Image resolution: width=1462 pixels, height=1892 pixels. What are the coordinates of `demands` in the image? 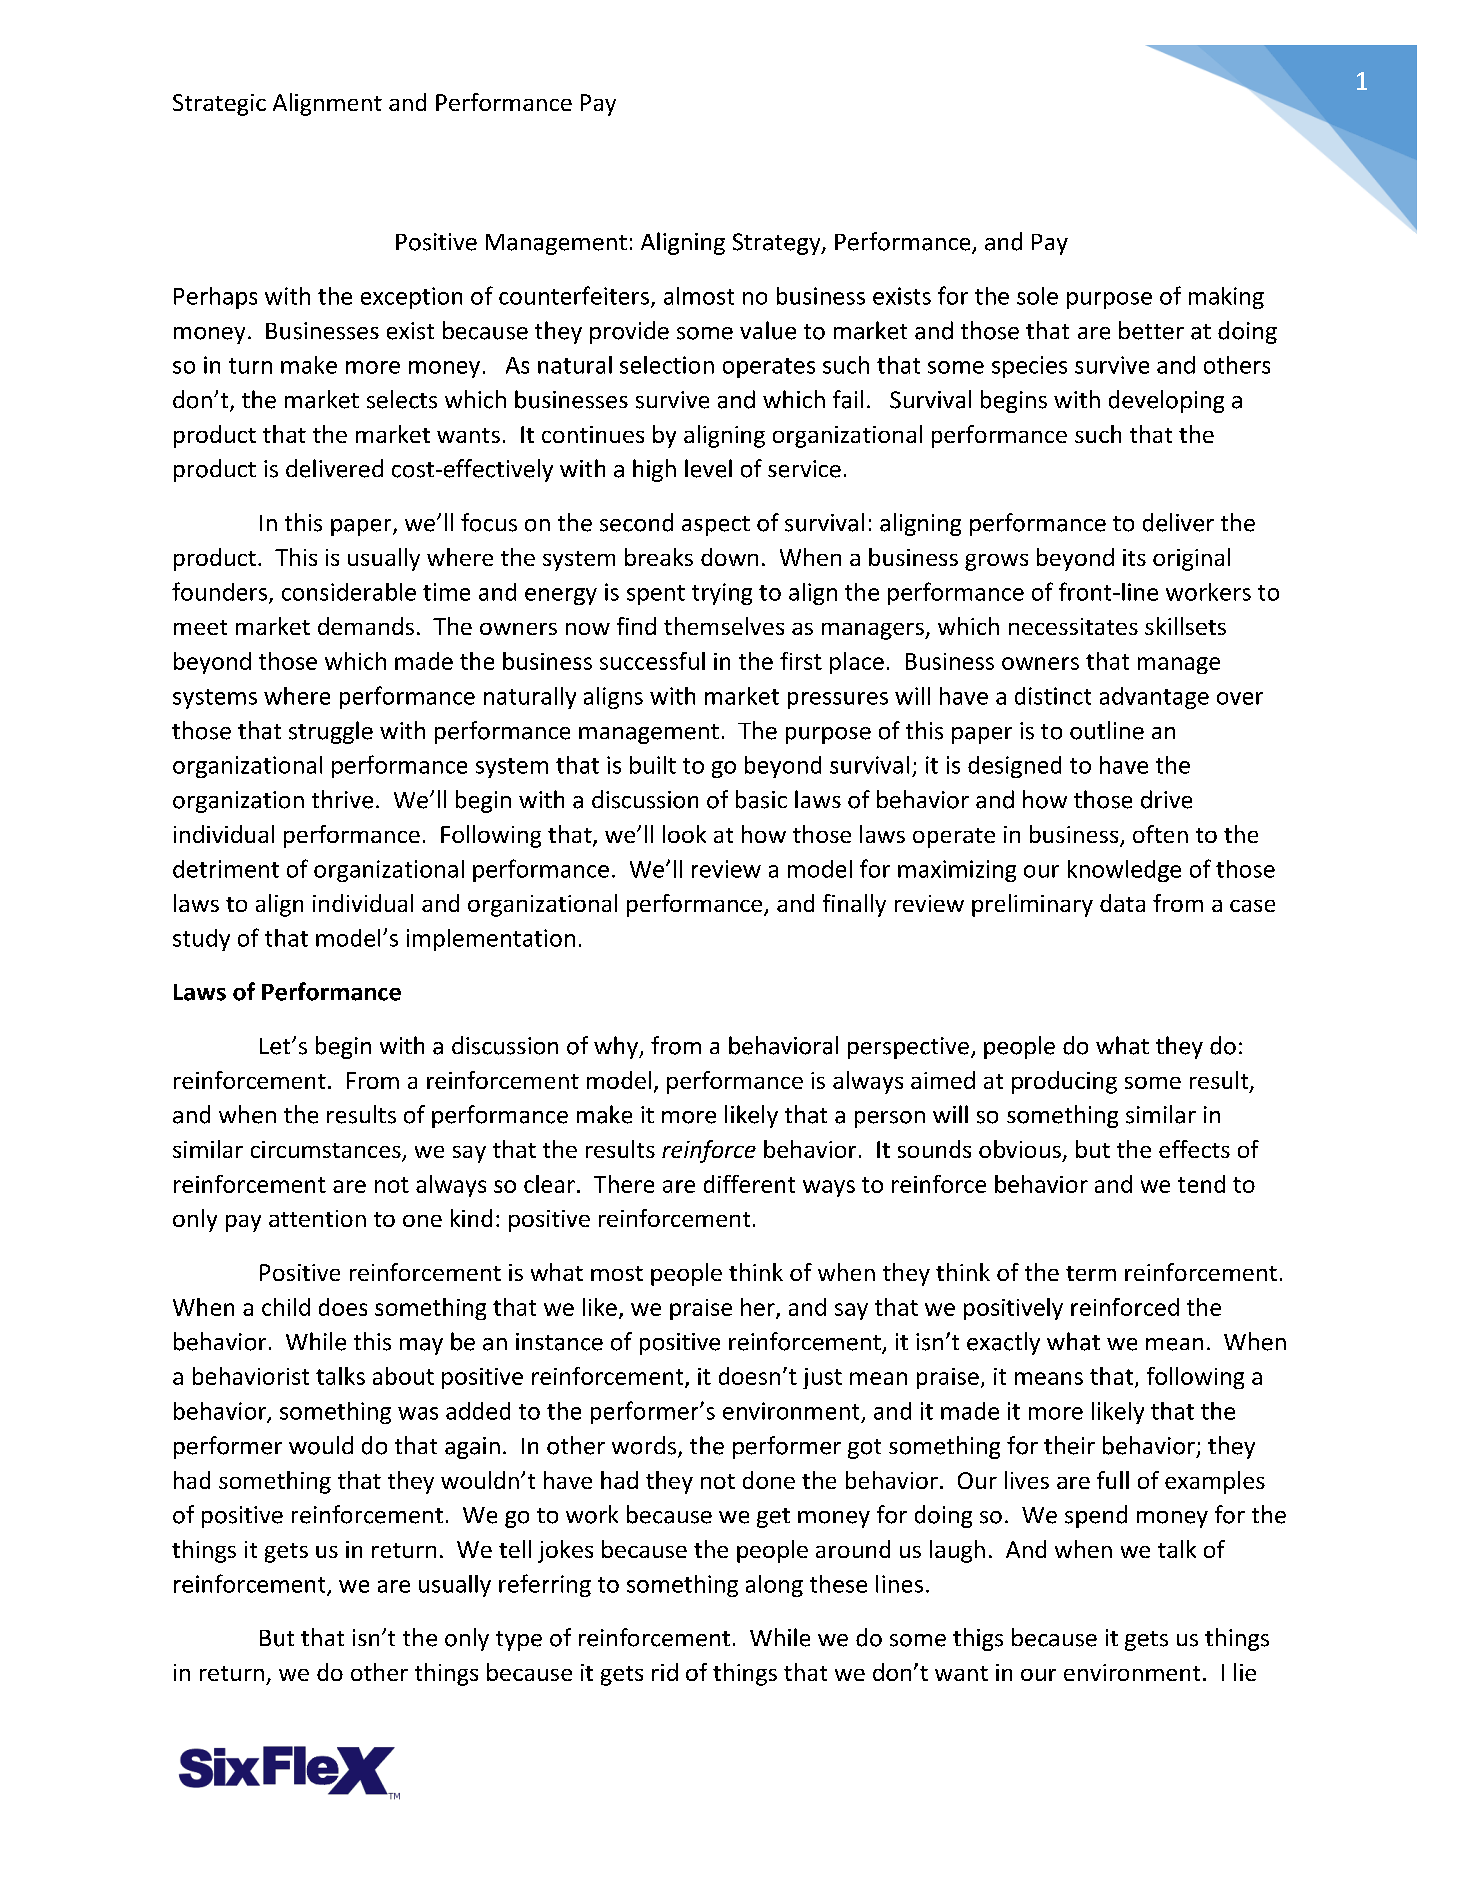 It's located at (366, 626).
